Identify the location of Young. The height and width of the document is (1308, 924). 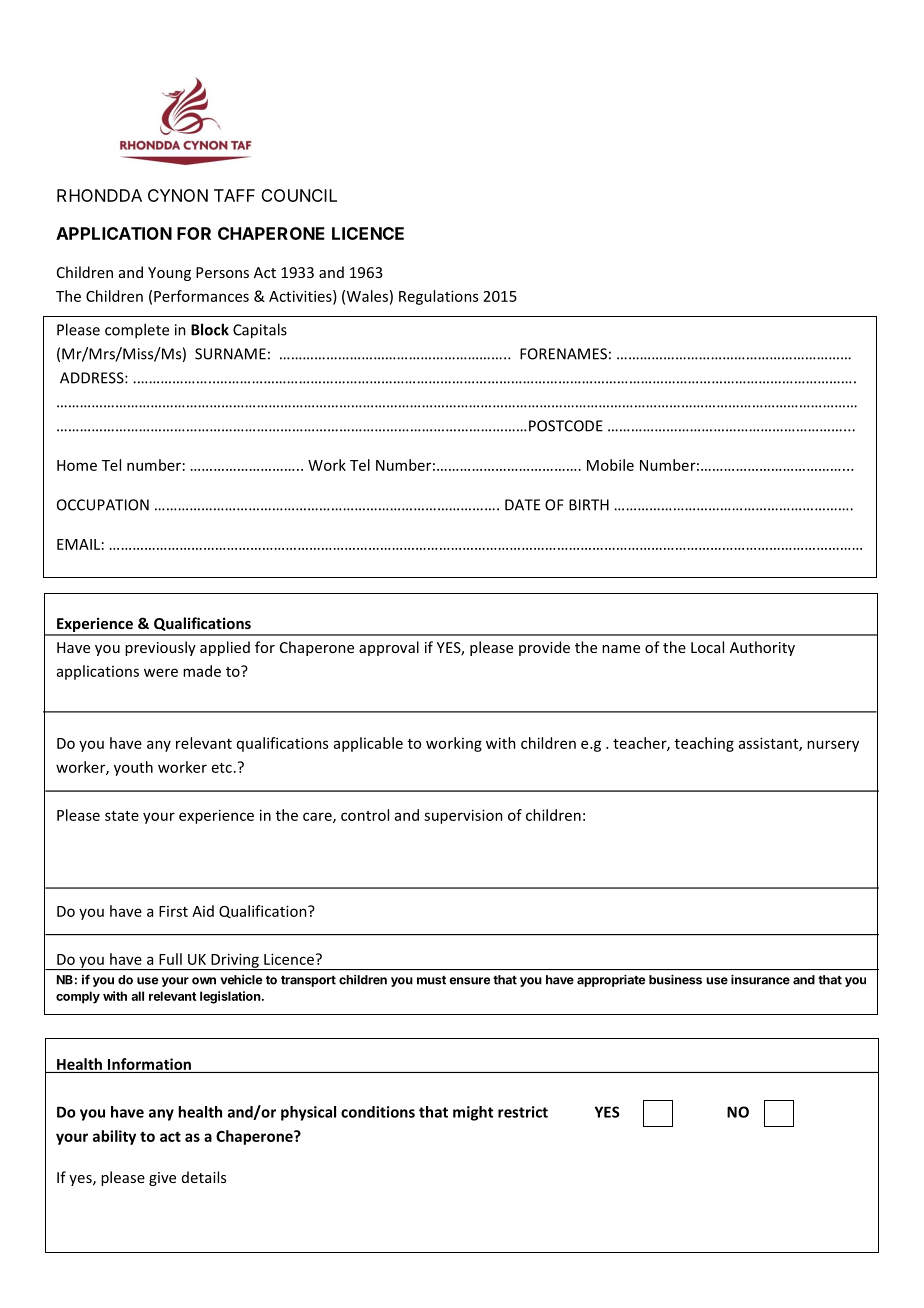
(169, 274).
